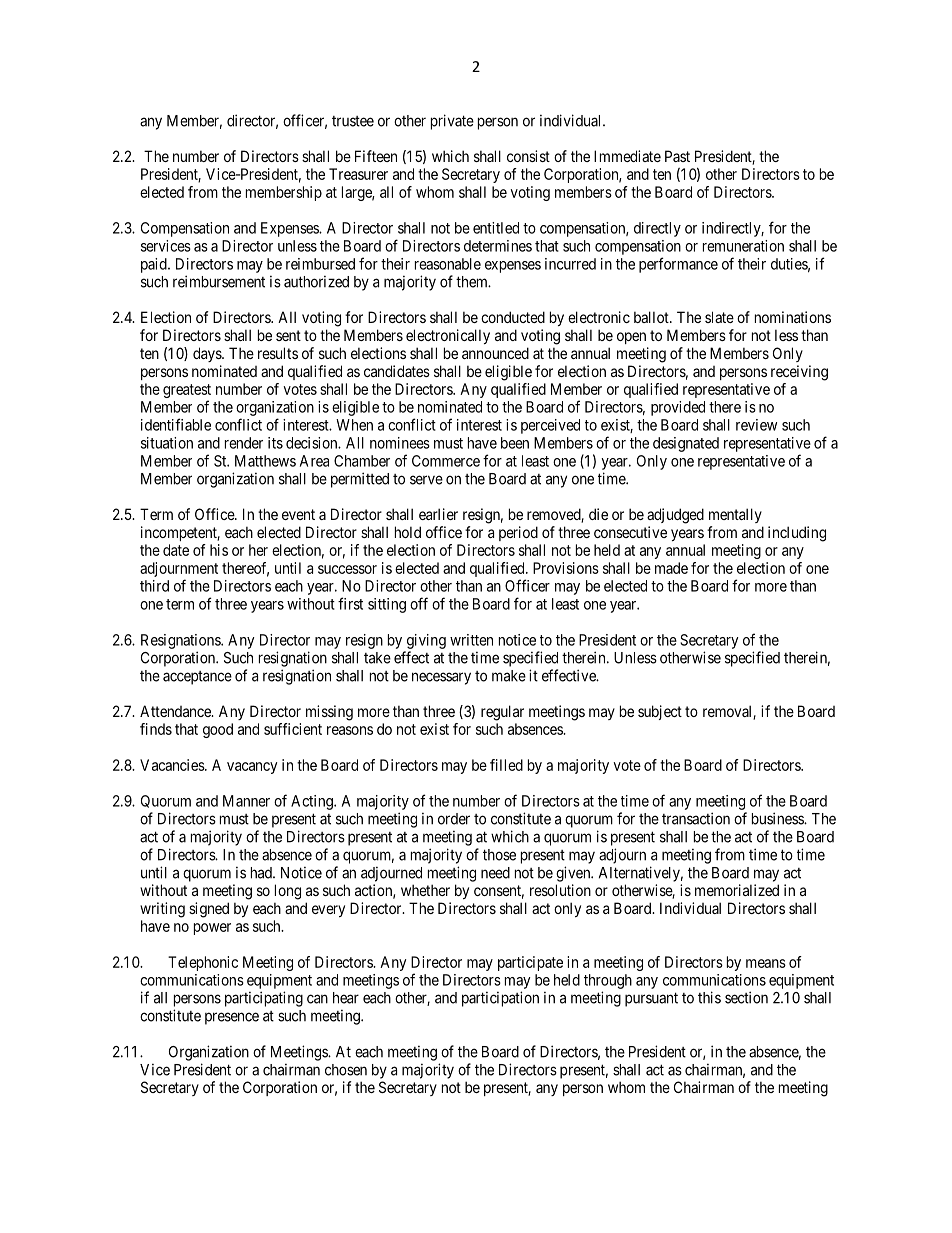 The image size is (952, 1233). I want to click on filled, so click(506, 765).
